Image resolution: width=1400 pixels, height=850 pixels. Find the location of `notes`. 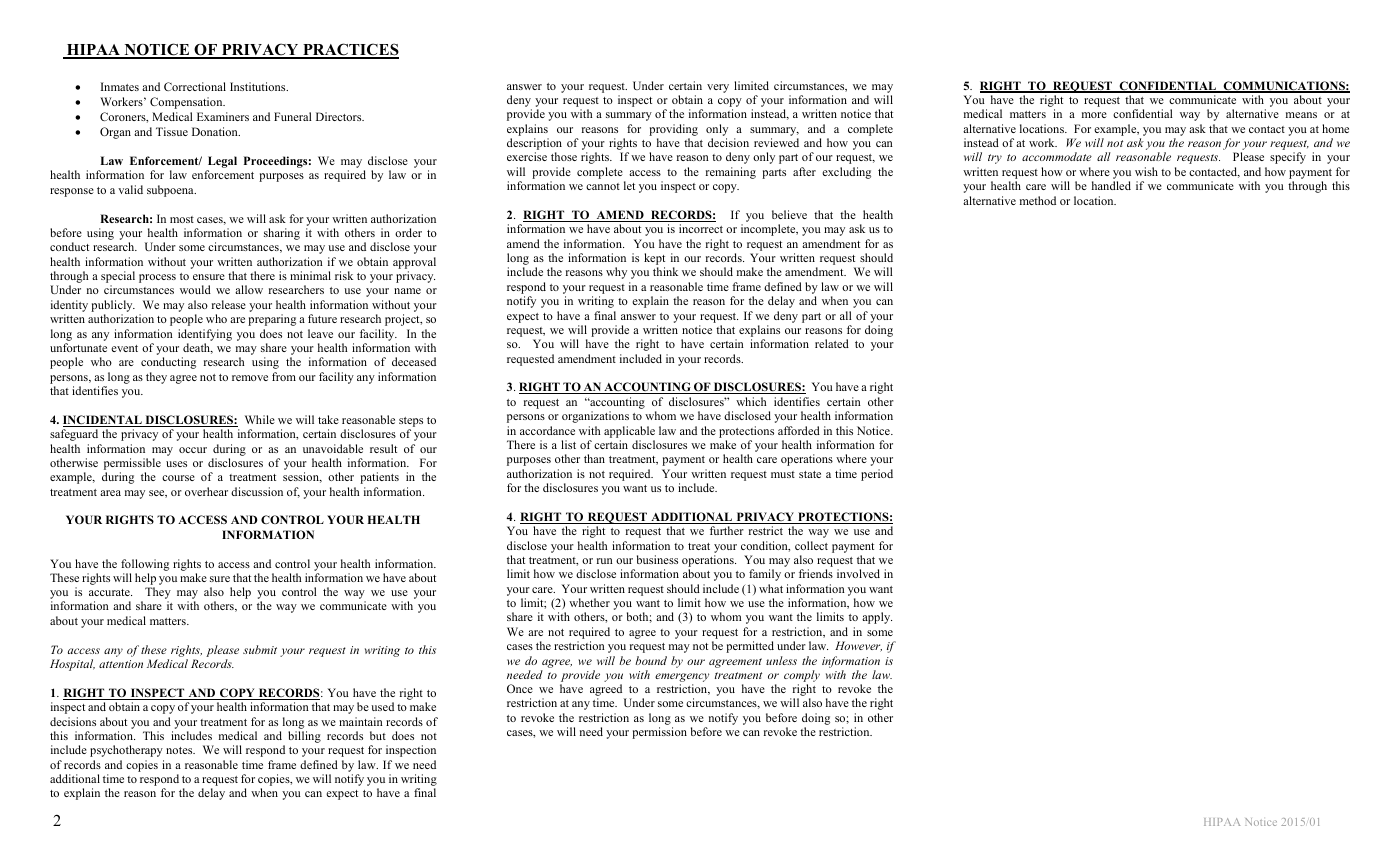

notes is located at coordinates (180, 750).
